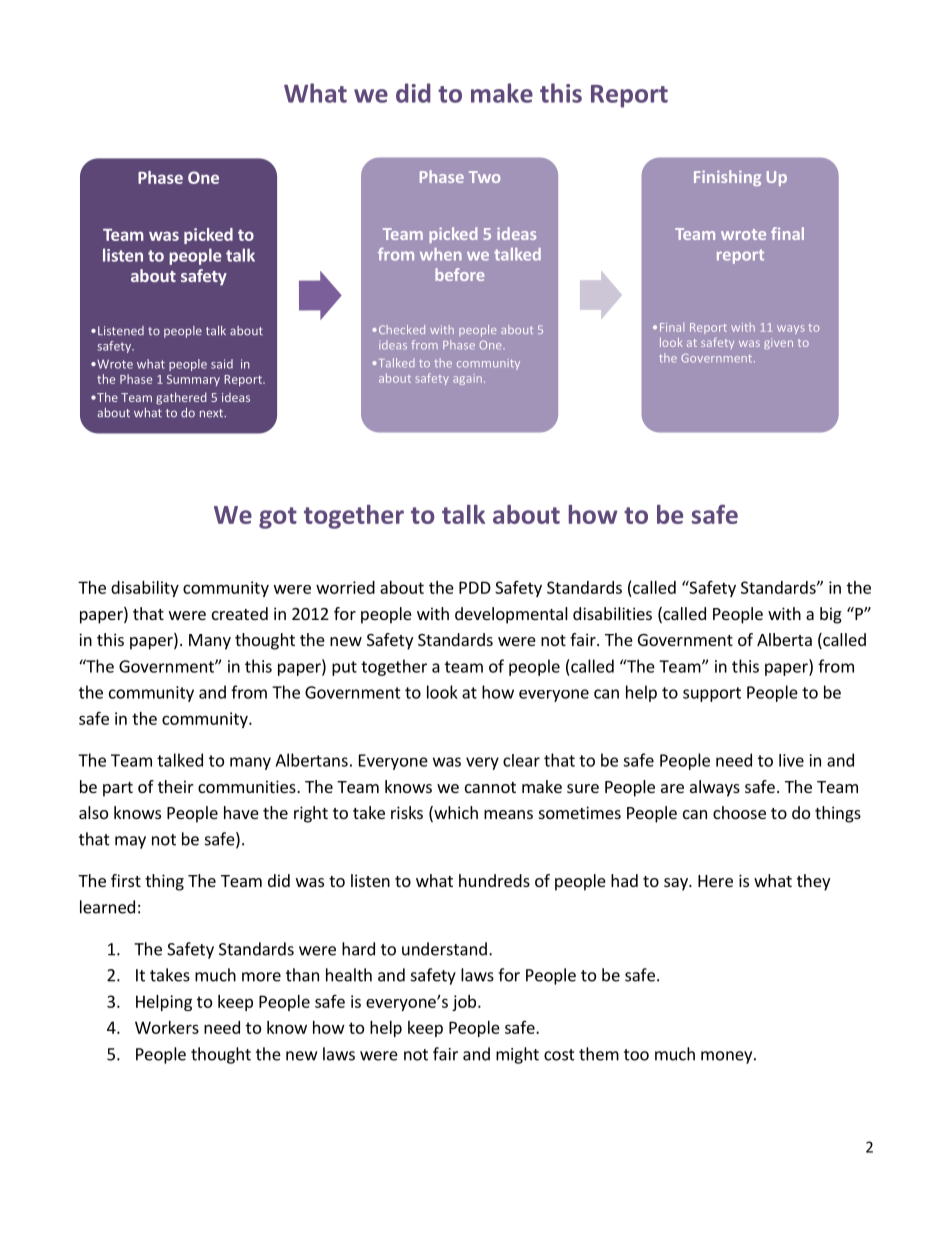  What do you see at coordinates (484, 177) in the page?
I see `Two` at bounding box center [484, 177].
